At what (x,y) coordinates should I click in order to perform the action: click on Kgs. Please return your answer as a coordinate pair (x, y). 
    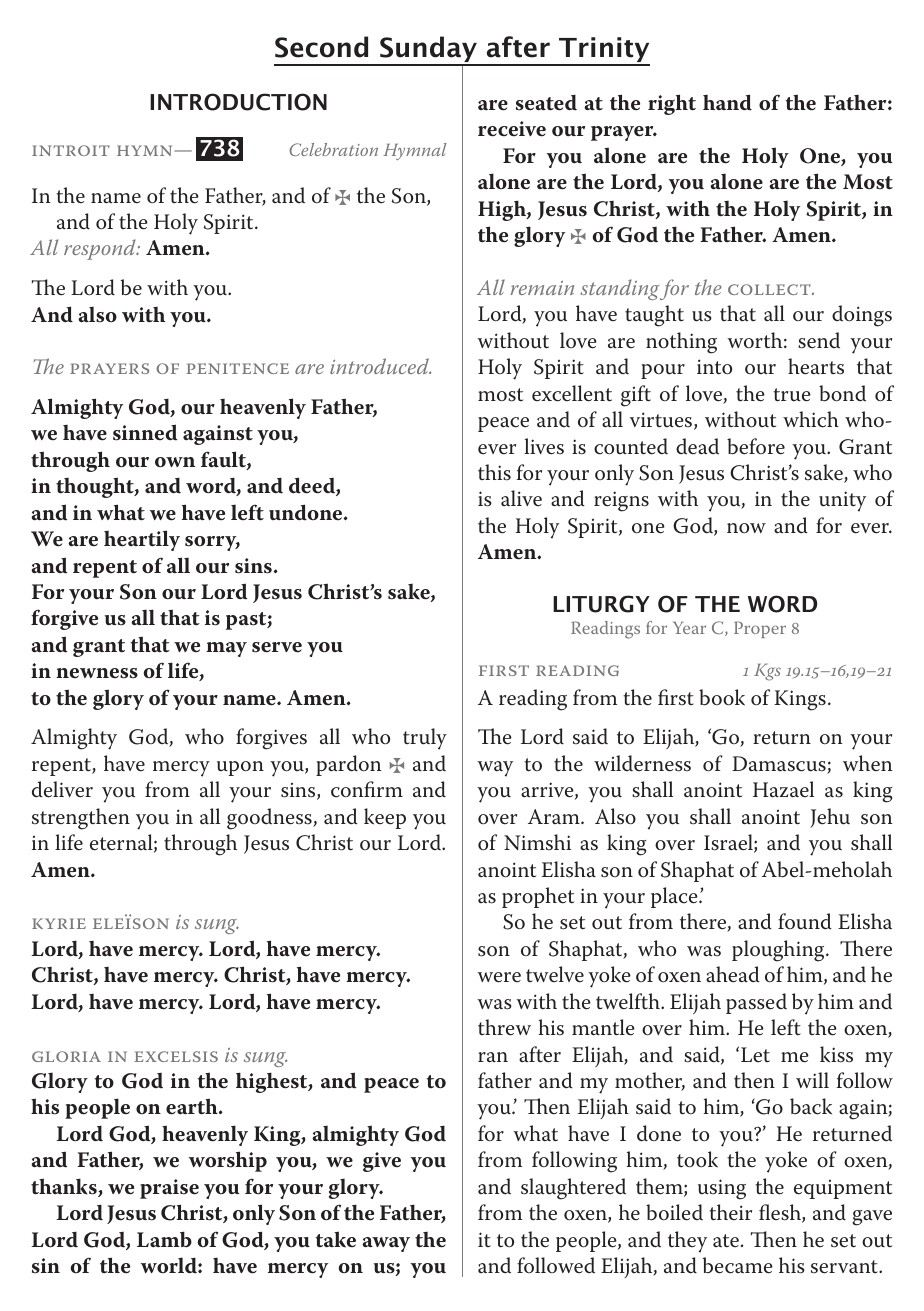
    Looking at the image, I should click on (767, 672).
